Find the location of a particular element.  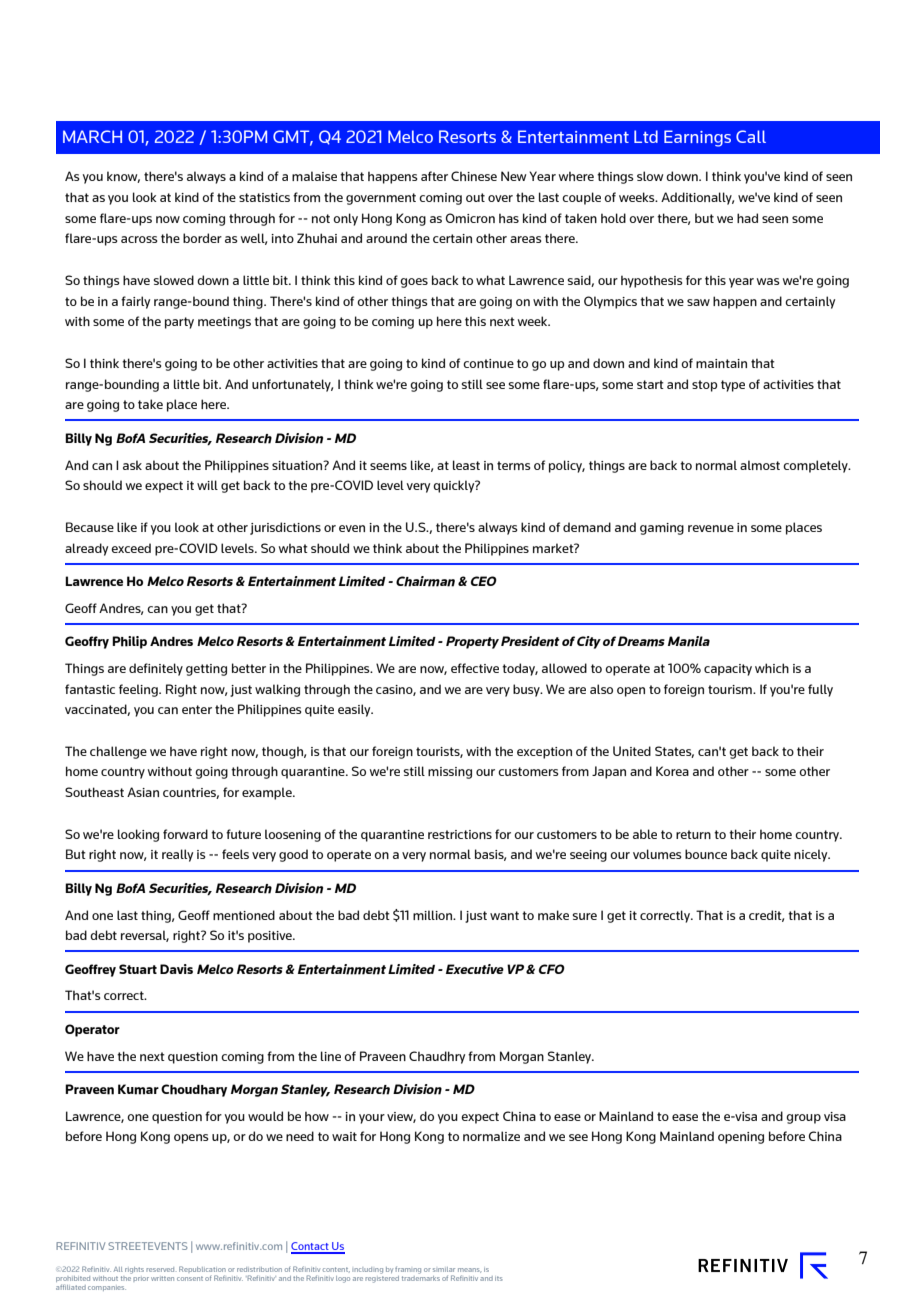

after is located at coordinates (434, 176).
